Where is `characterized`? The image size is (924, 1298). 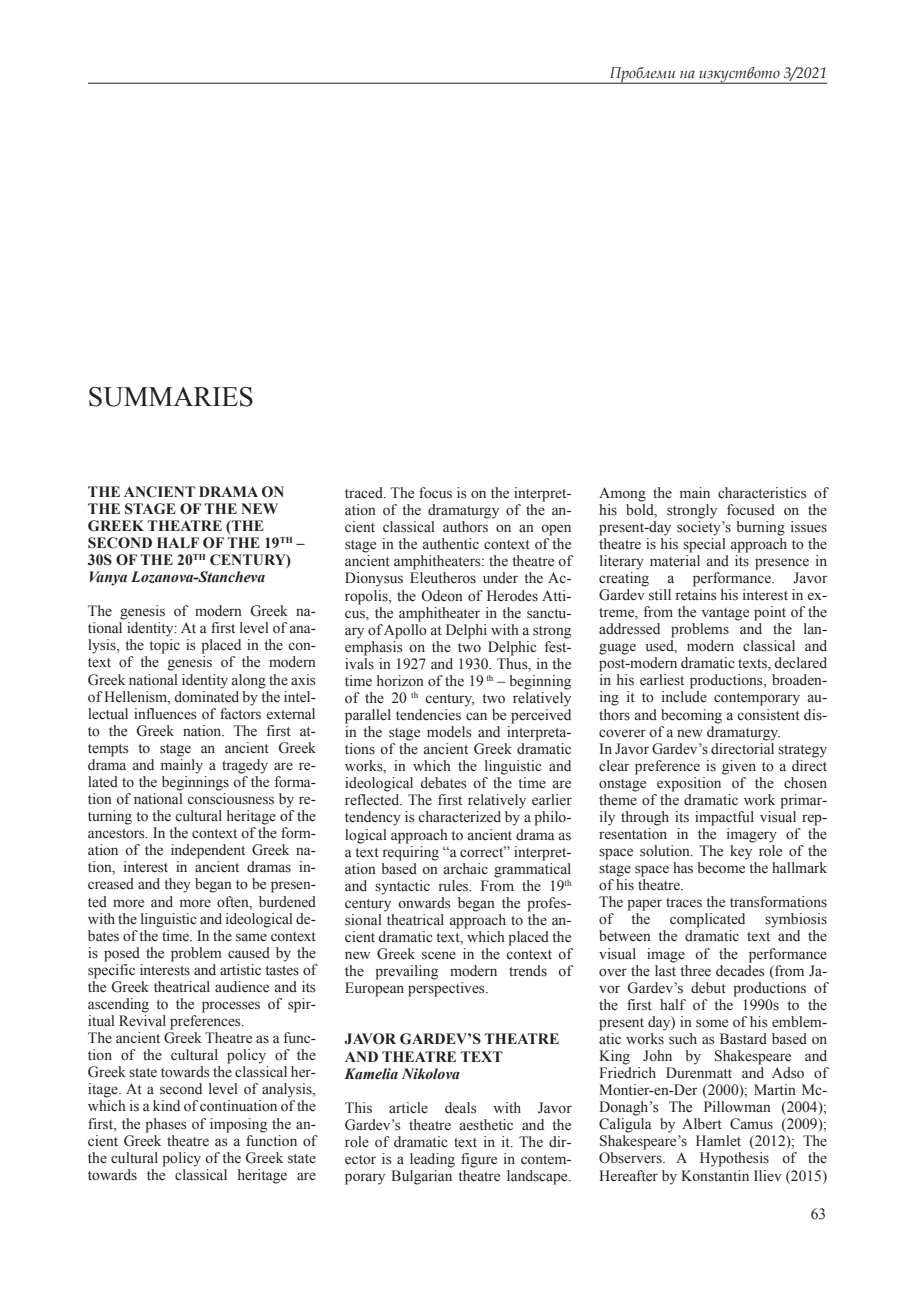 characterized is located at coordinates (459, 817).
